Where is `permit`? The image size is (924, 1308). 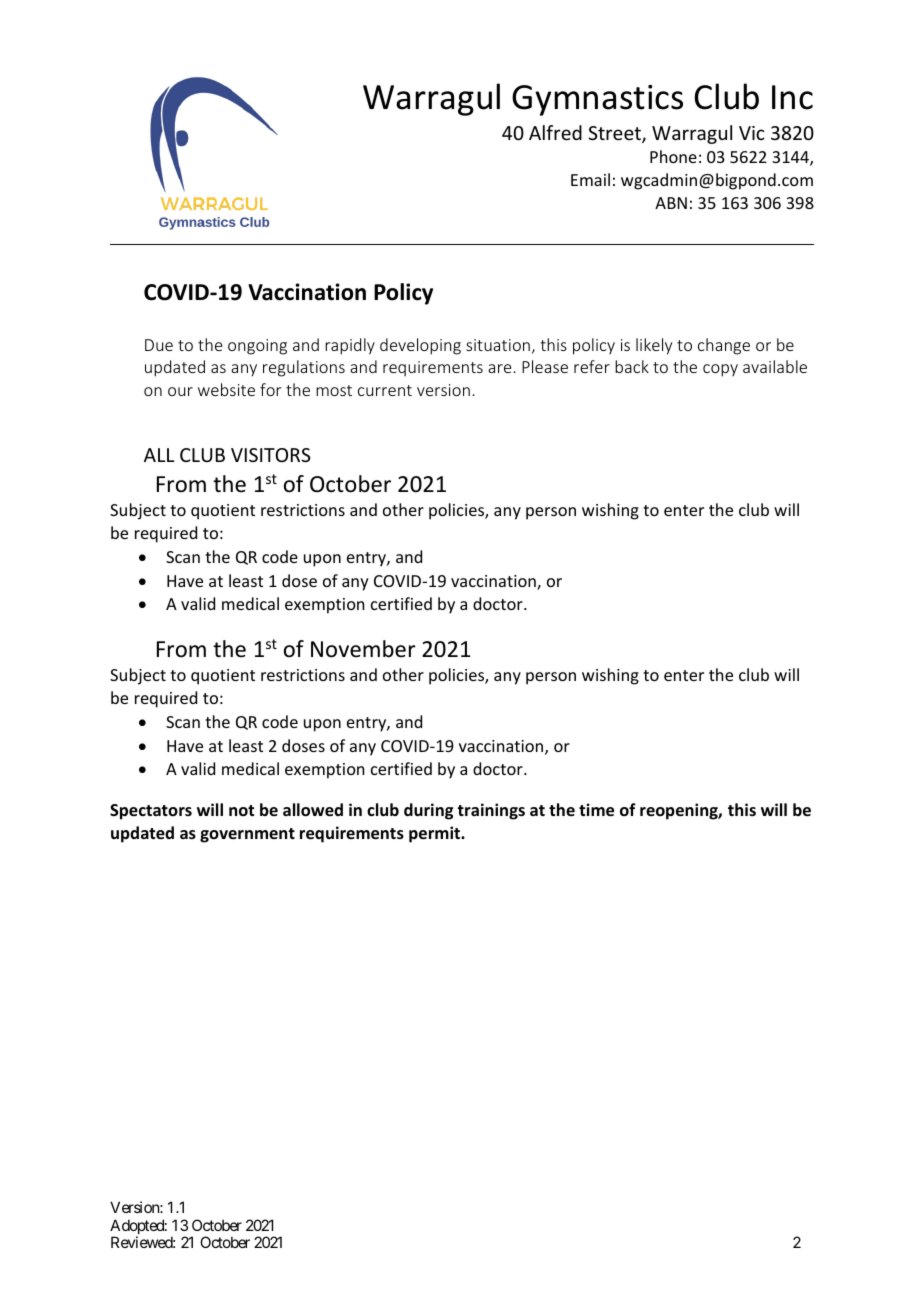 permit is located at coordinates (435, 834).
